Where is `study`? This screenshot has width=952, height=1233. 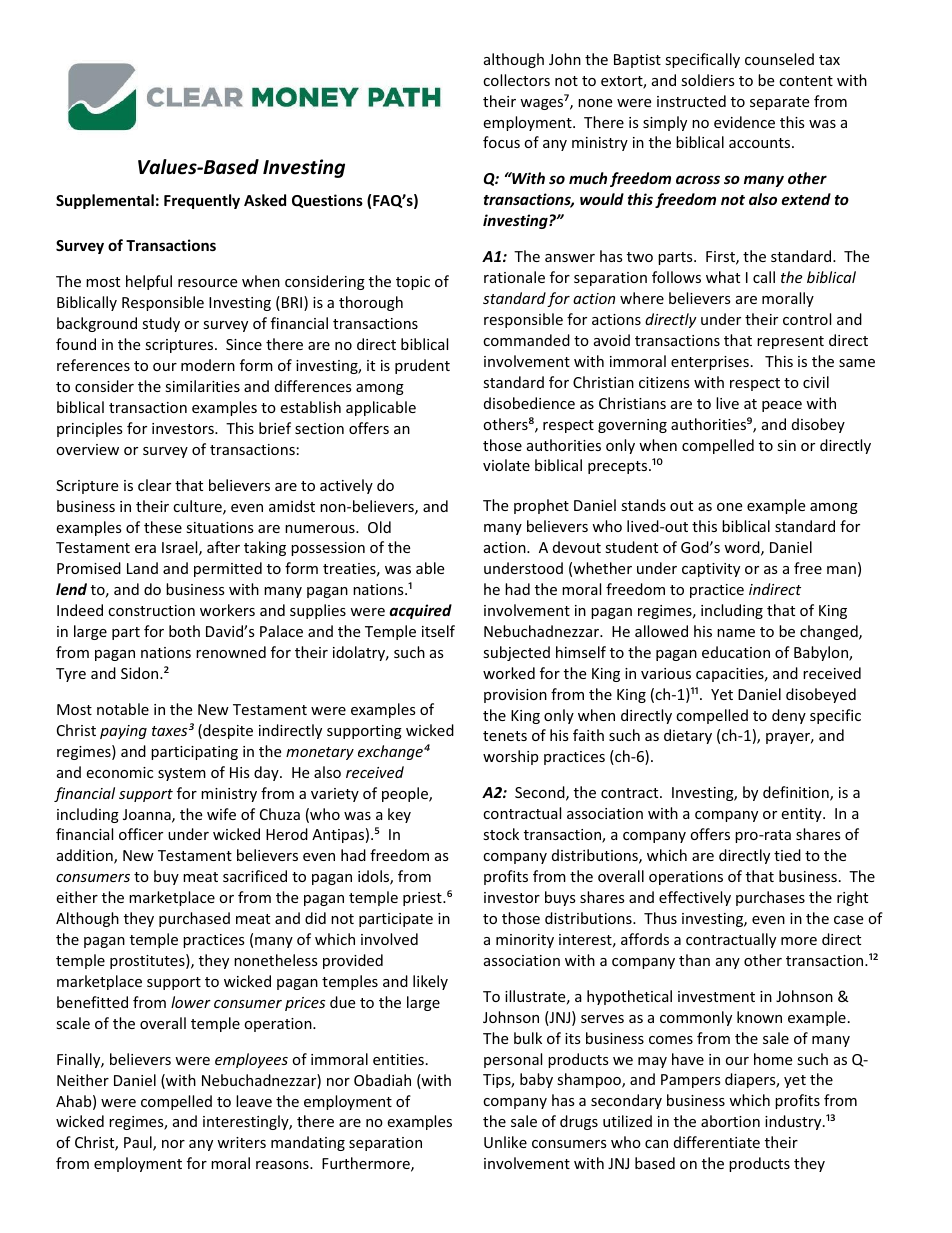 study is located at coordinates (161, 324).
